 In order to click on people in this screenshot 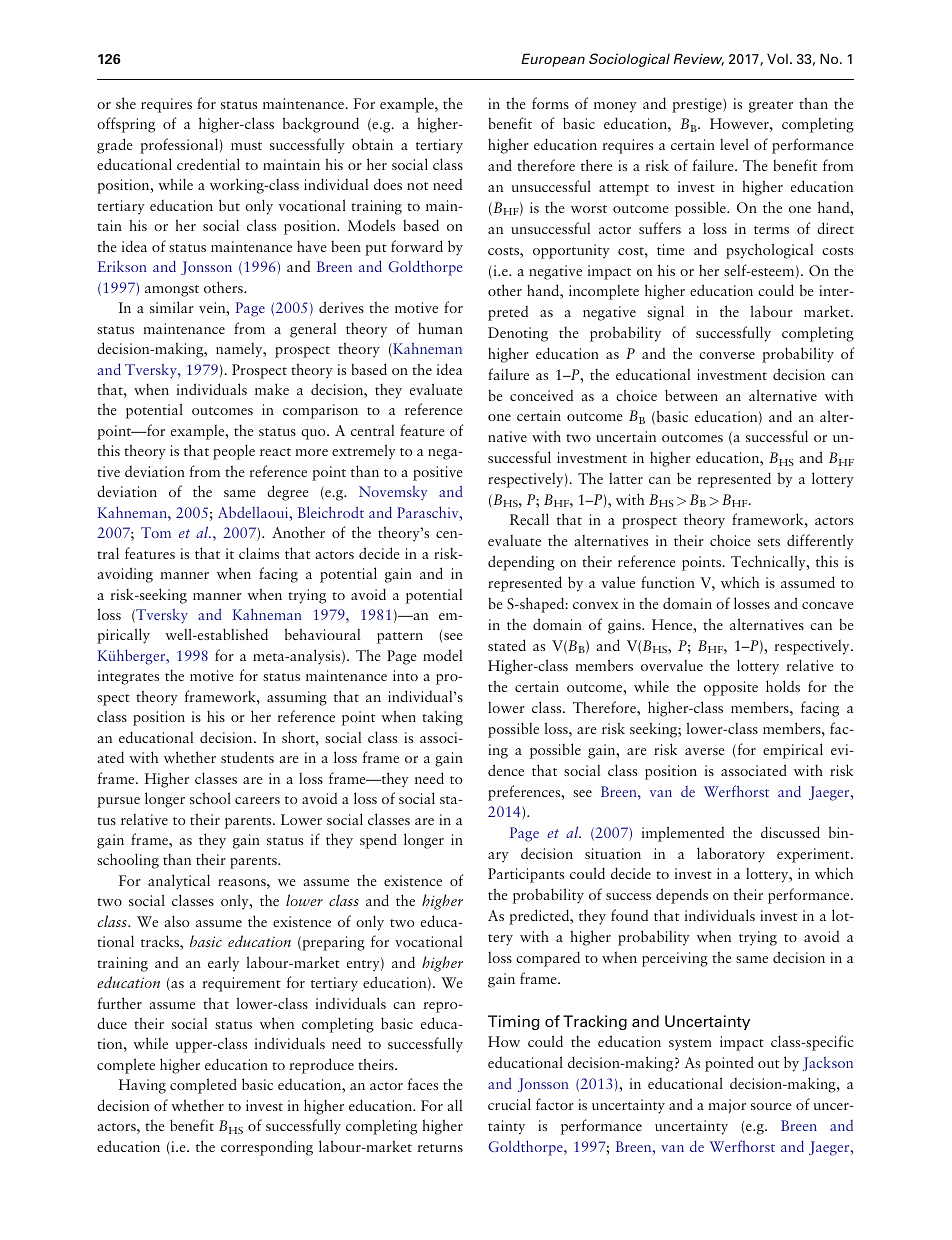, I will do `click(234, 452)`.
